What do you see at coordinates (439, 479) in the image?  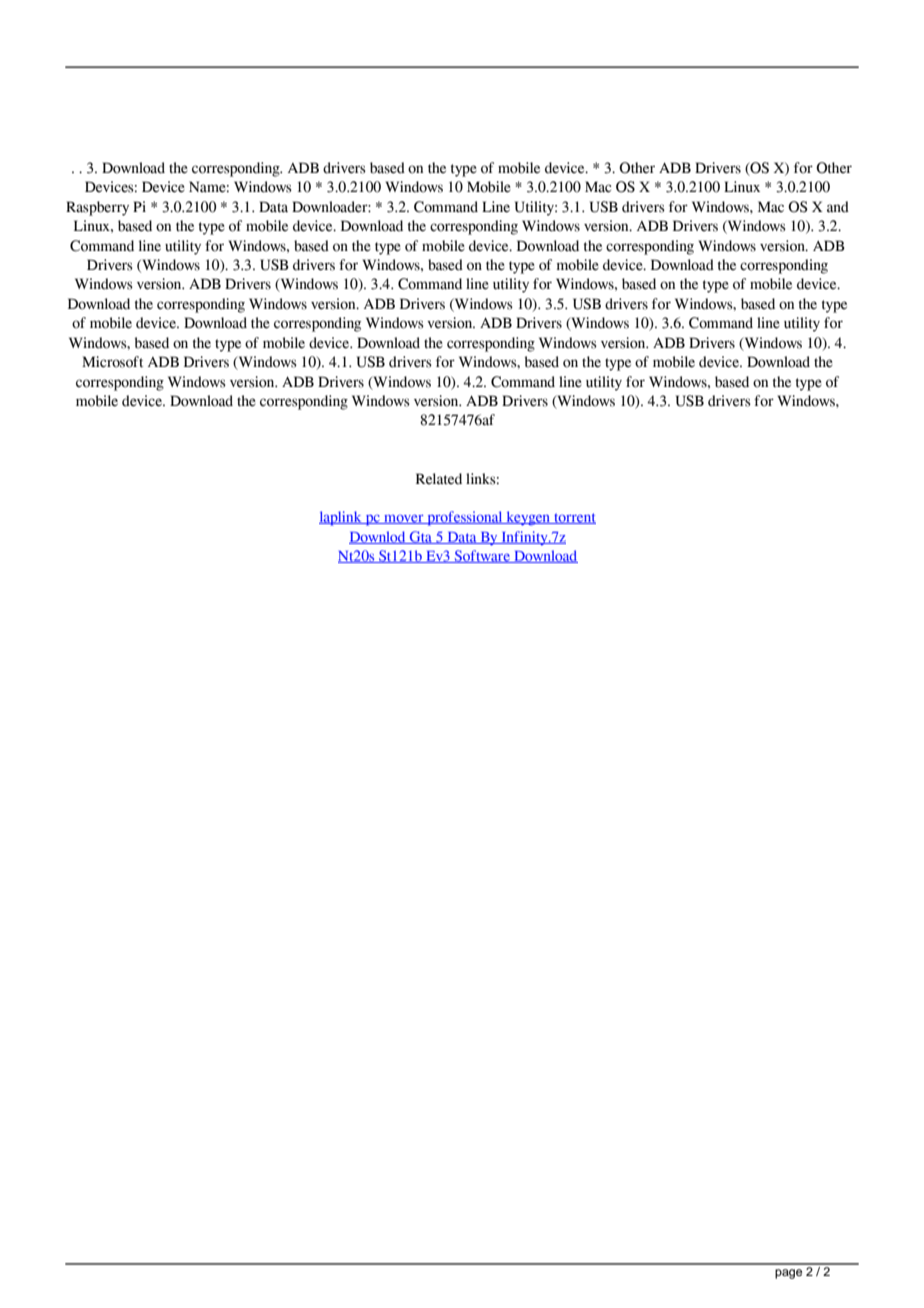 I see `Related` at bounding box center [439, 479].
